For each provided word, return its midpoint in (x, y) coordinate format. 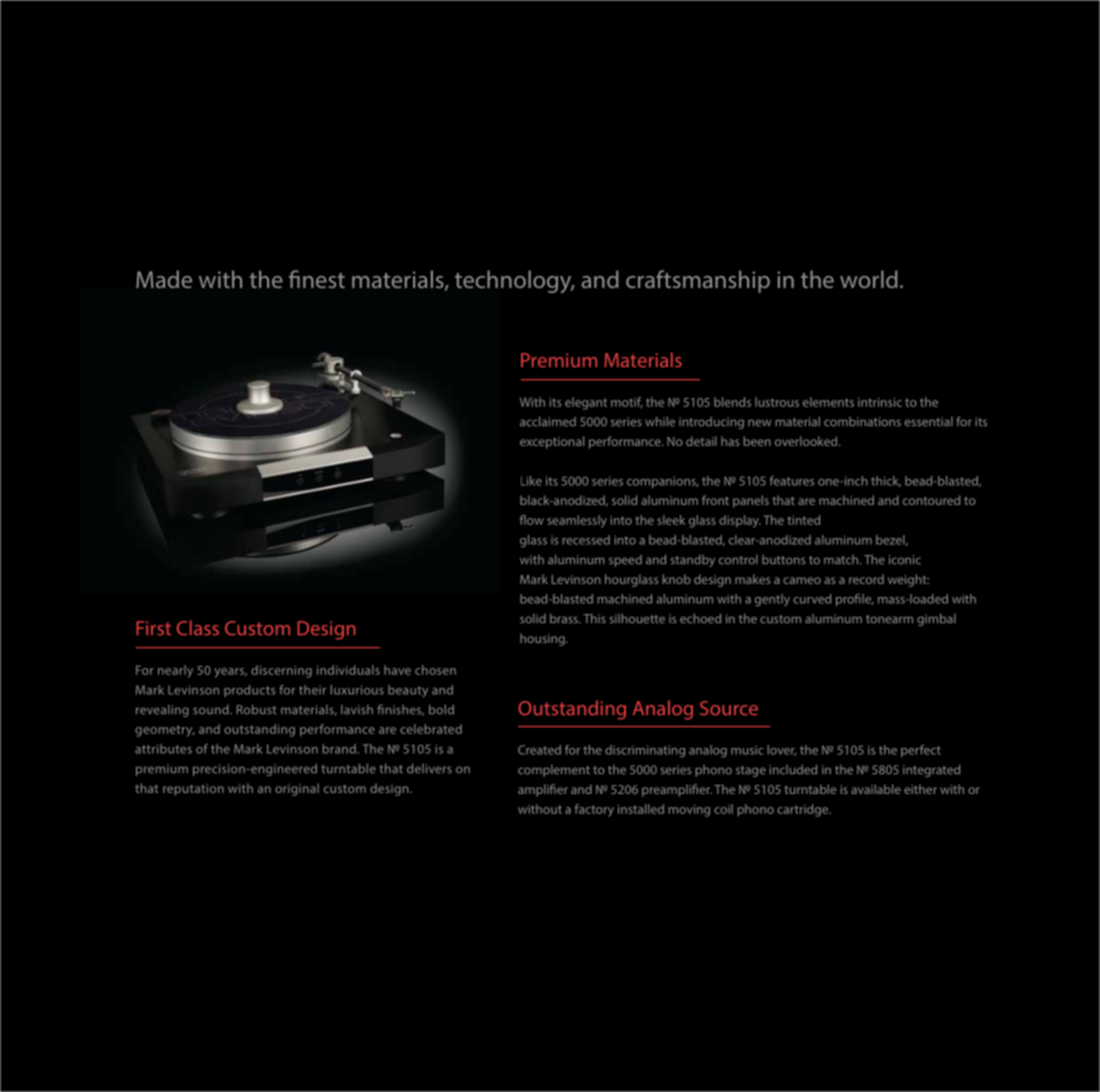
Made (164, 279)
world (869, 279)
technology (514, 281)
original (297, 789)
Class (198, 628)
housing (543, 639)
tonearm (889, 619)
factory (594, 810)
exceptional (552, 442)
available (876, 789)
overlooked (807, 441)
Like (531, 481)
